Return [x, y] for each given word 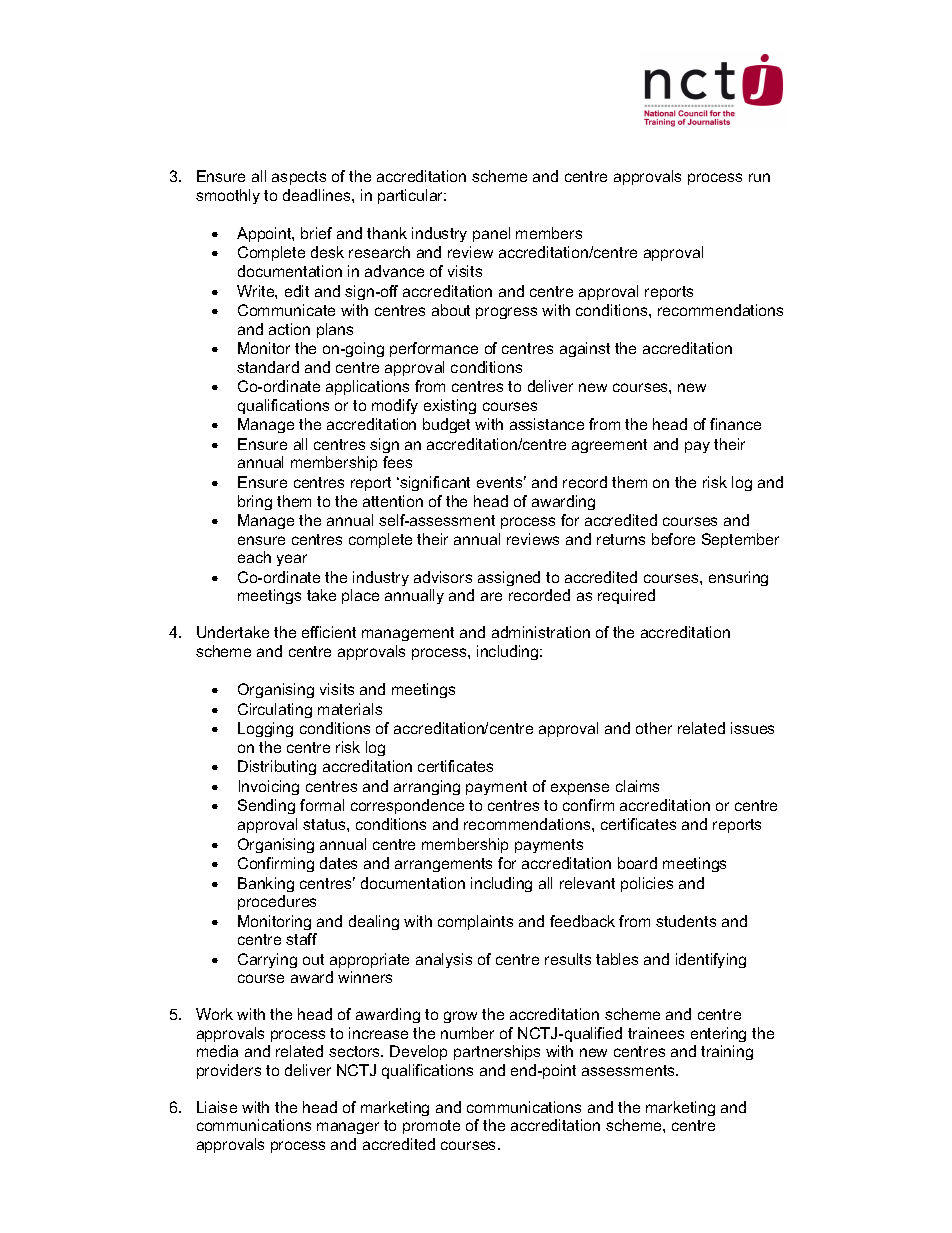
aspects [299, 178]
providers [229, 1071]
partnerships [497, 1052]
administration [541, 632]
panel [491, 234]
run [759, 177]
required [626, 596]
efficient [329, 632]
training [727, 1052]
